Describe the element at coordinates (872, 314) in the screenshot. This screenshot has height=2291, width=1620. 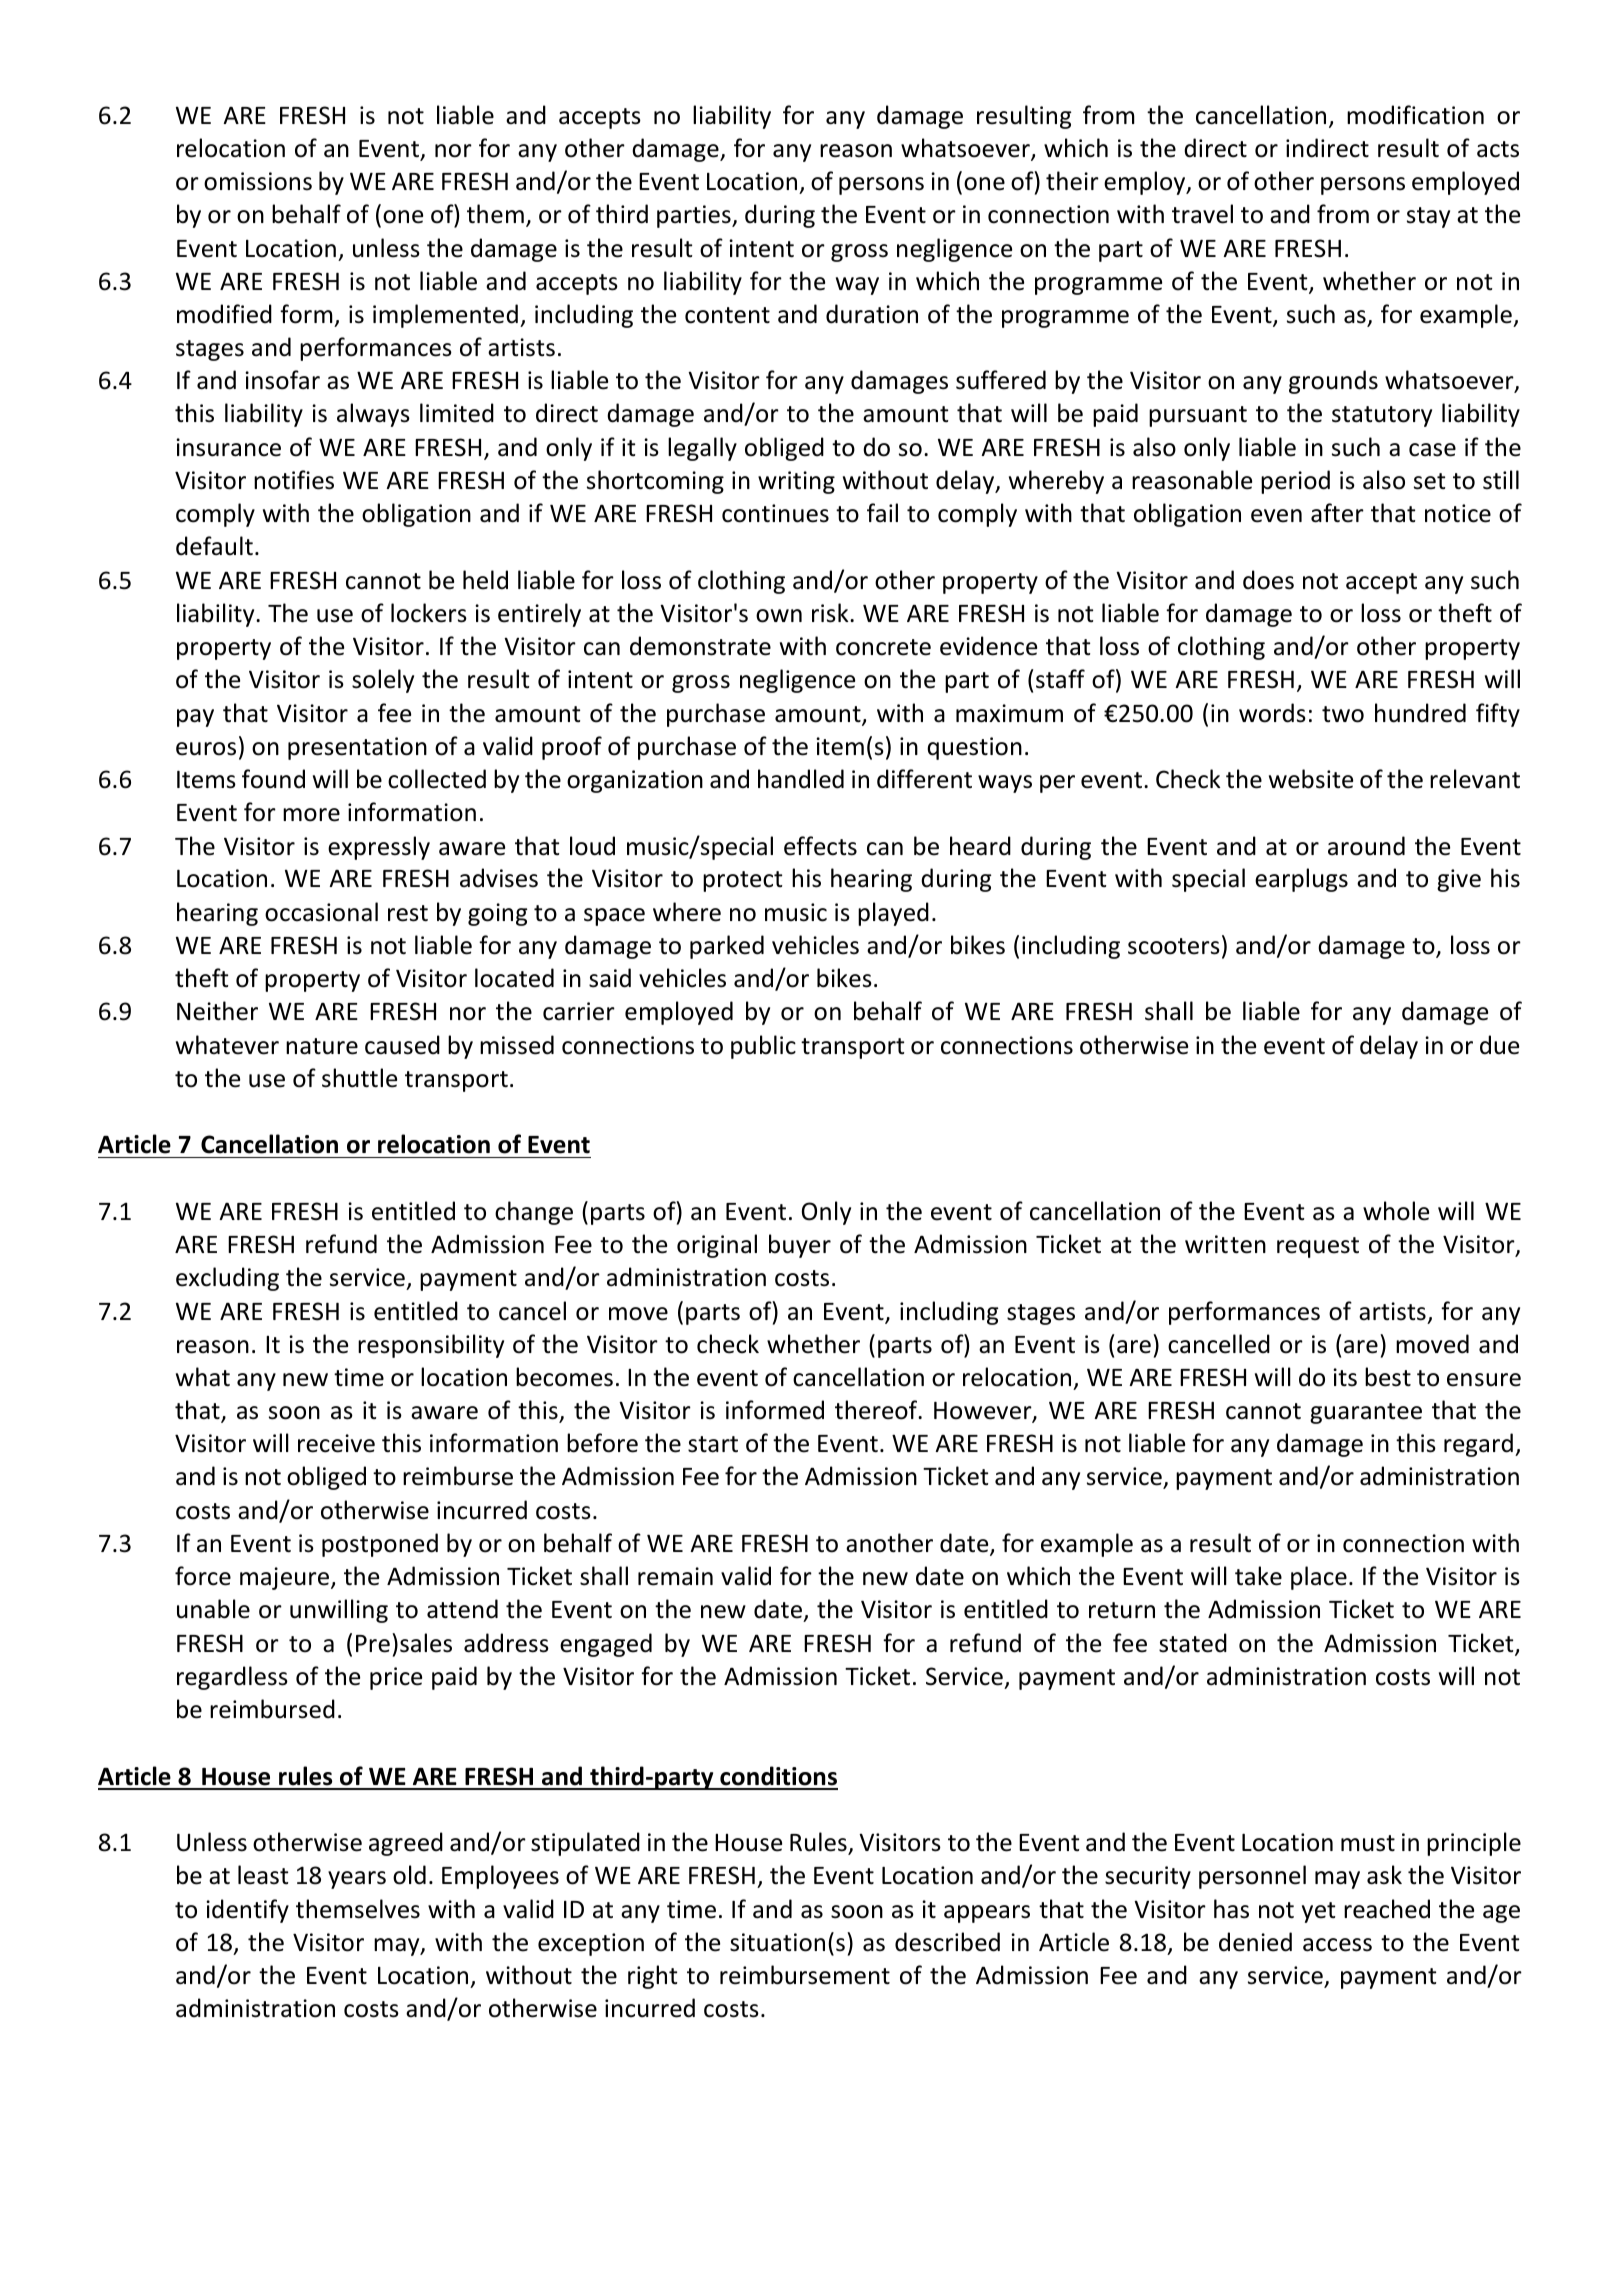
I see `duration` at that location.
